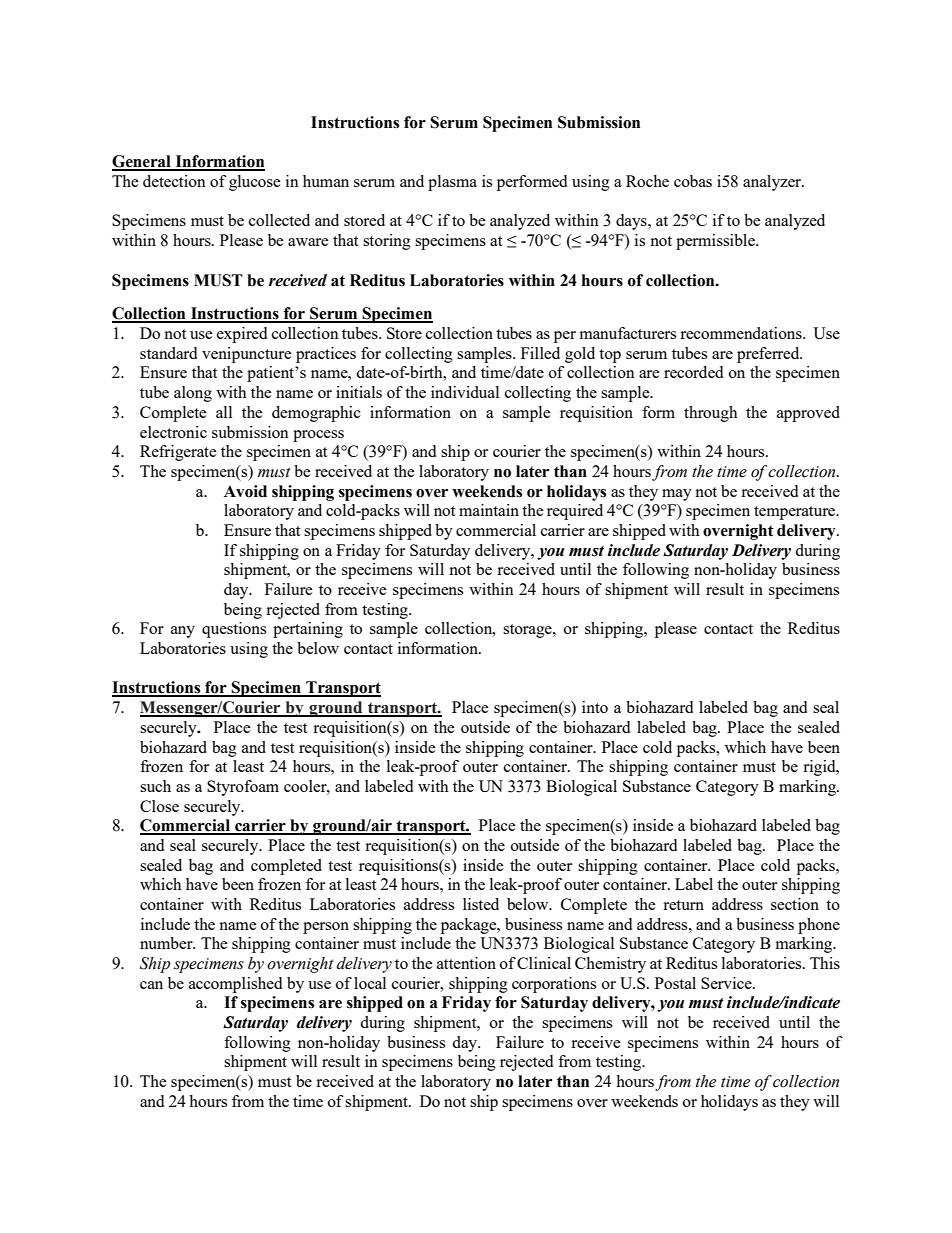 The width and height of the screenshot is (952, 1233). Describe the element at coordinates (796, 513) in the screenshot. I see `temperature` at that location.
